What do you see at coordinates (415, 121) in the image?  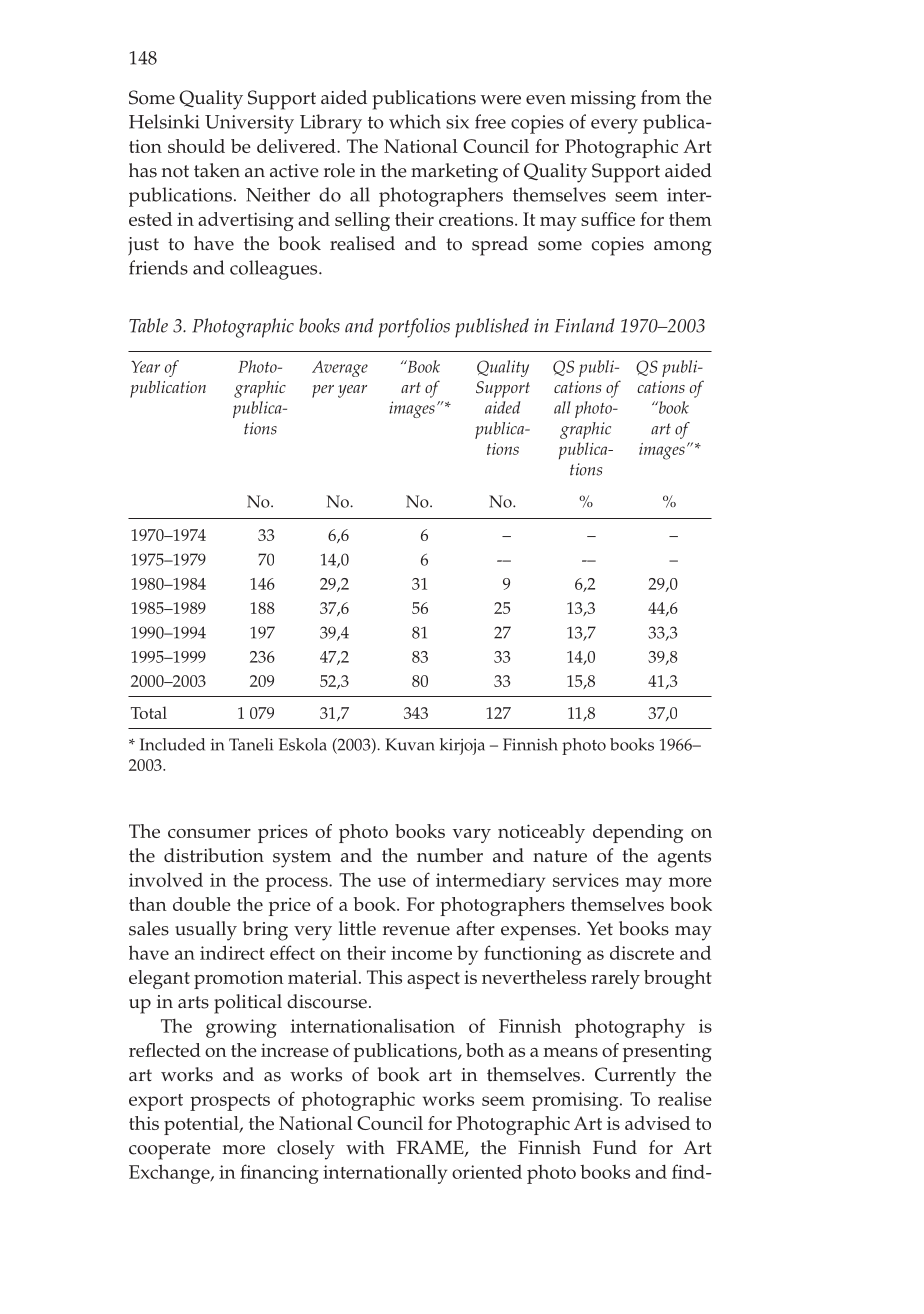 I see `which` at bounding box center [415, 121].
